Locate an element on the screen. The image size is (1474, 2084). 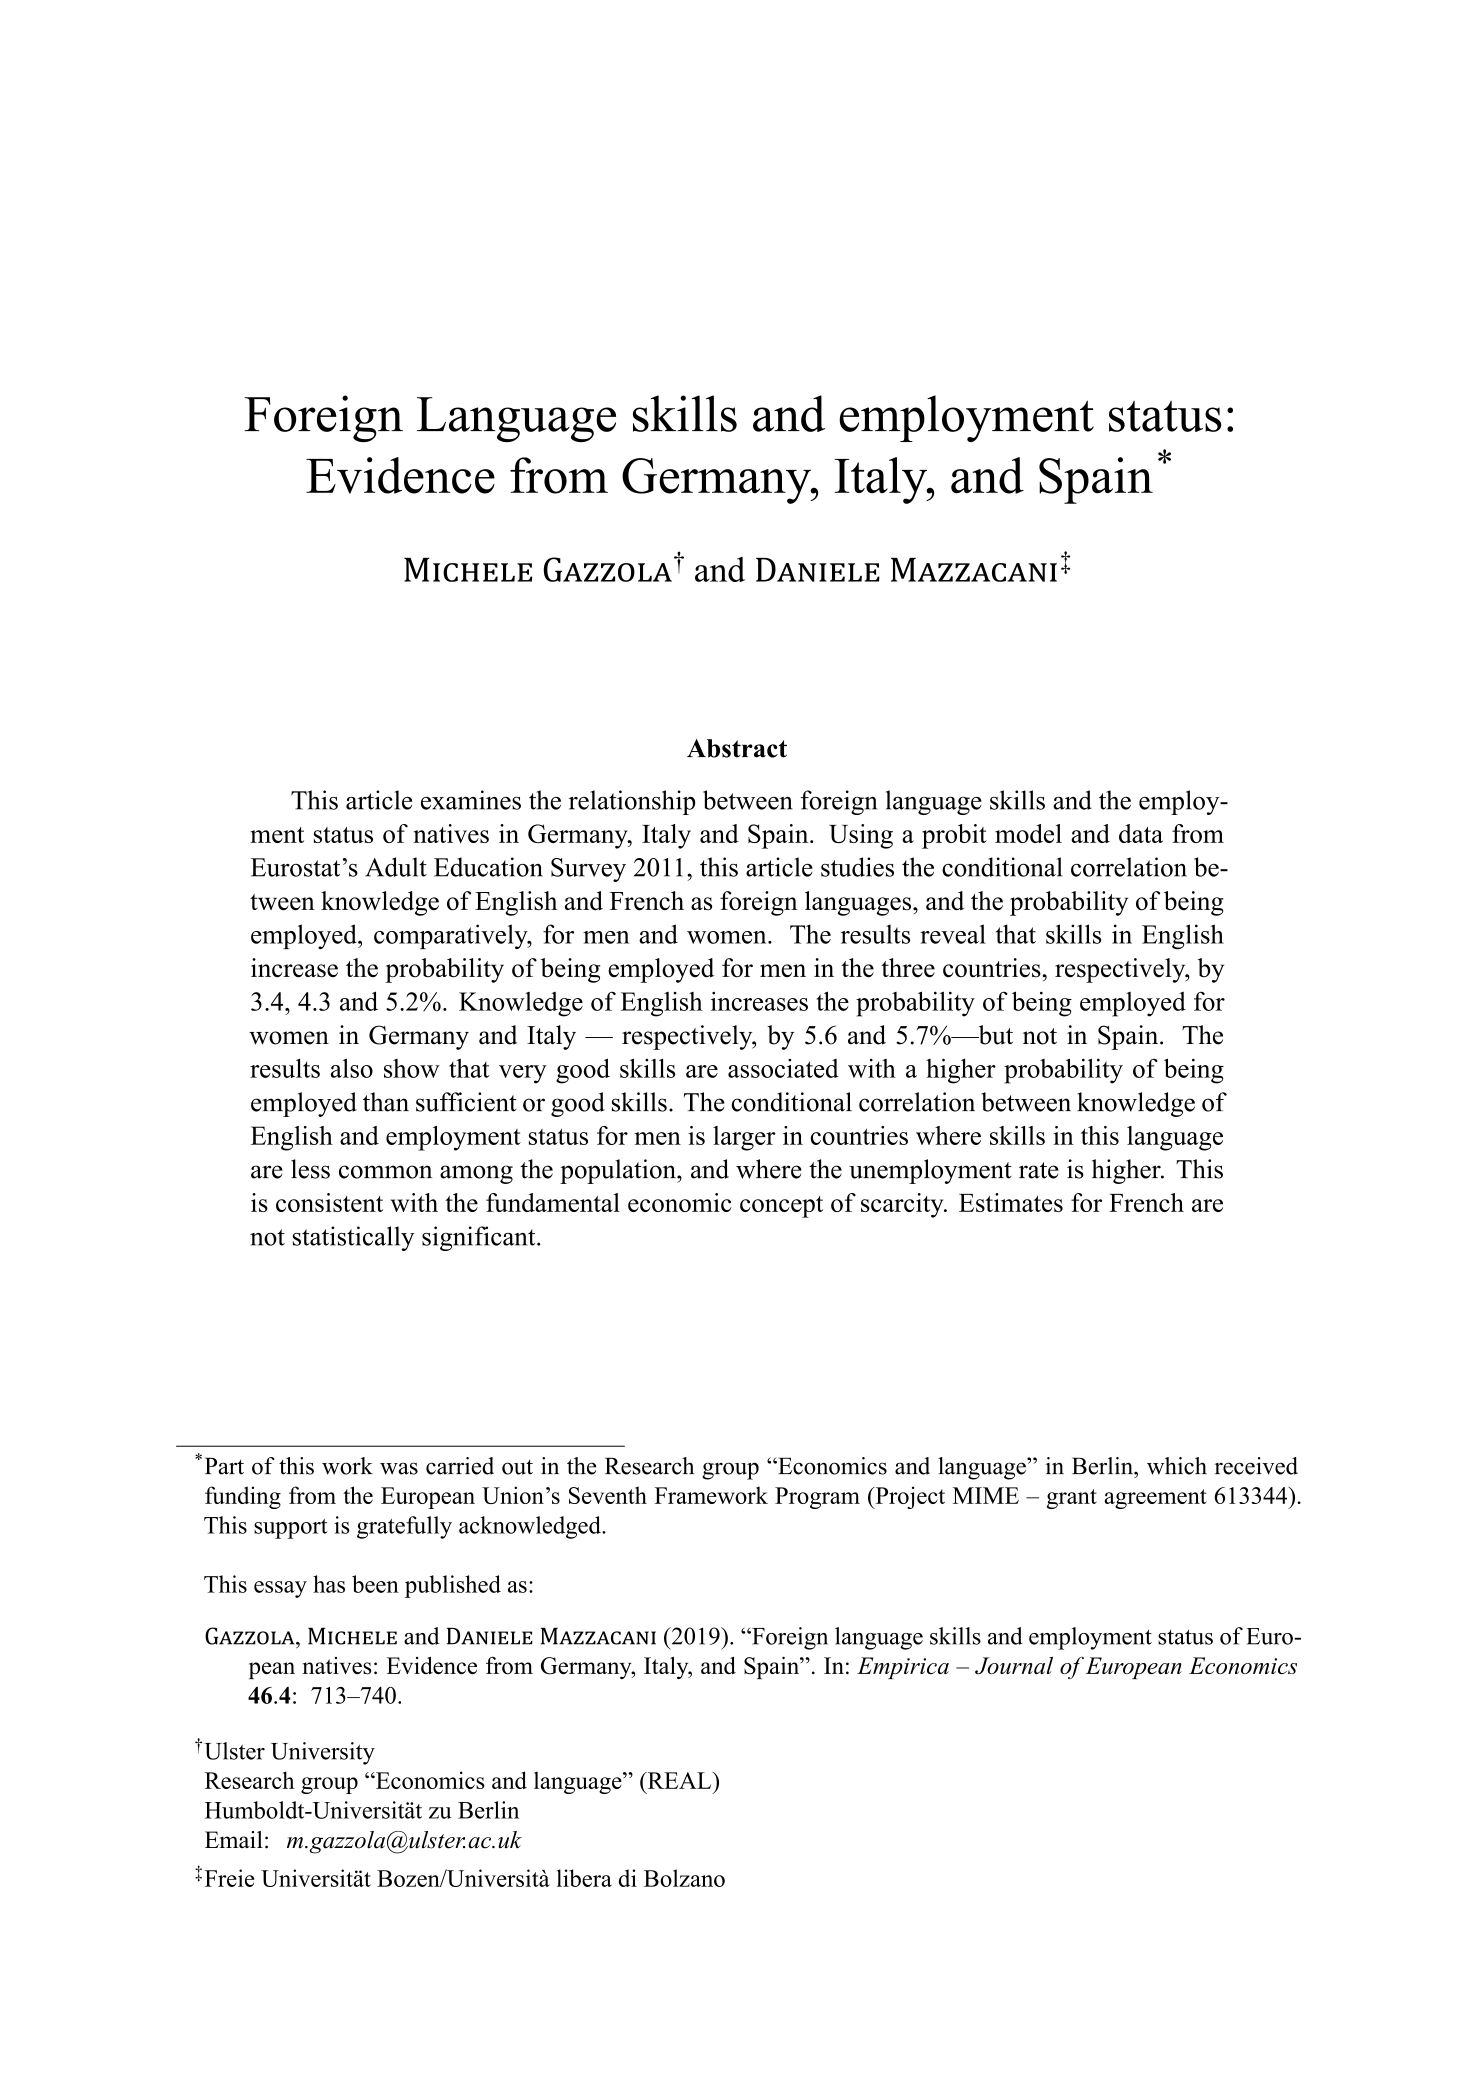
examines is located at coordinates (471, 800).
